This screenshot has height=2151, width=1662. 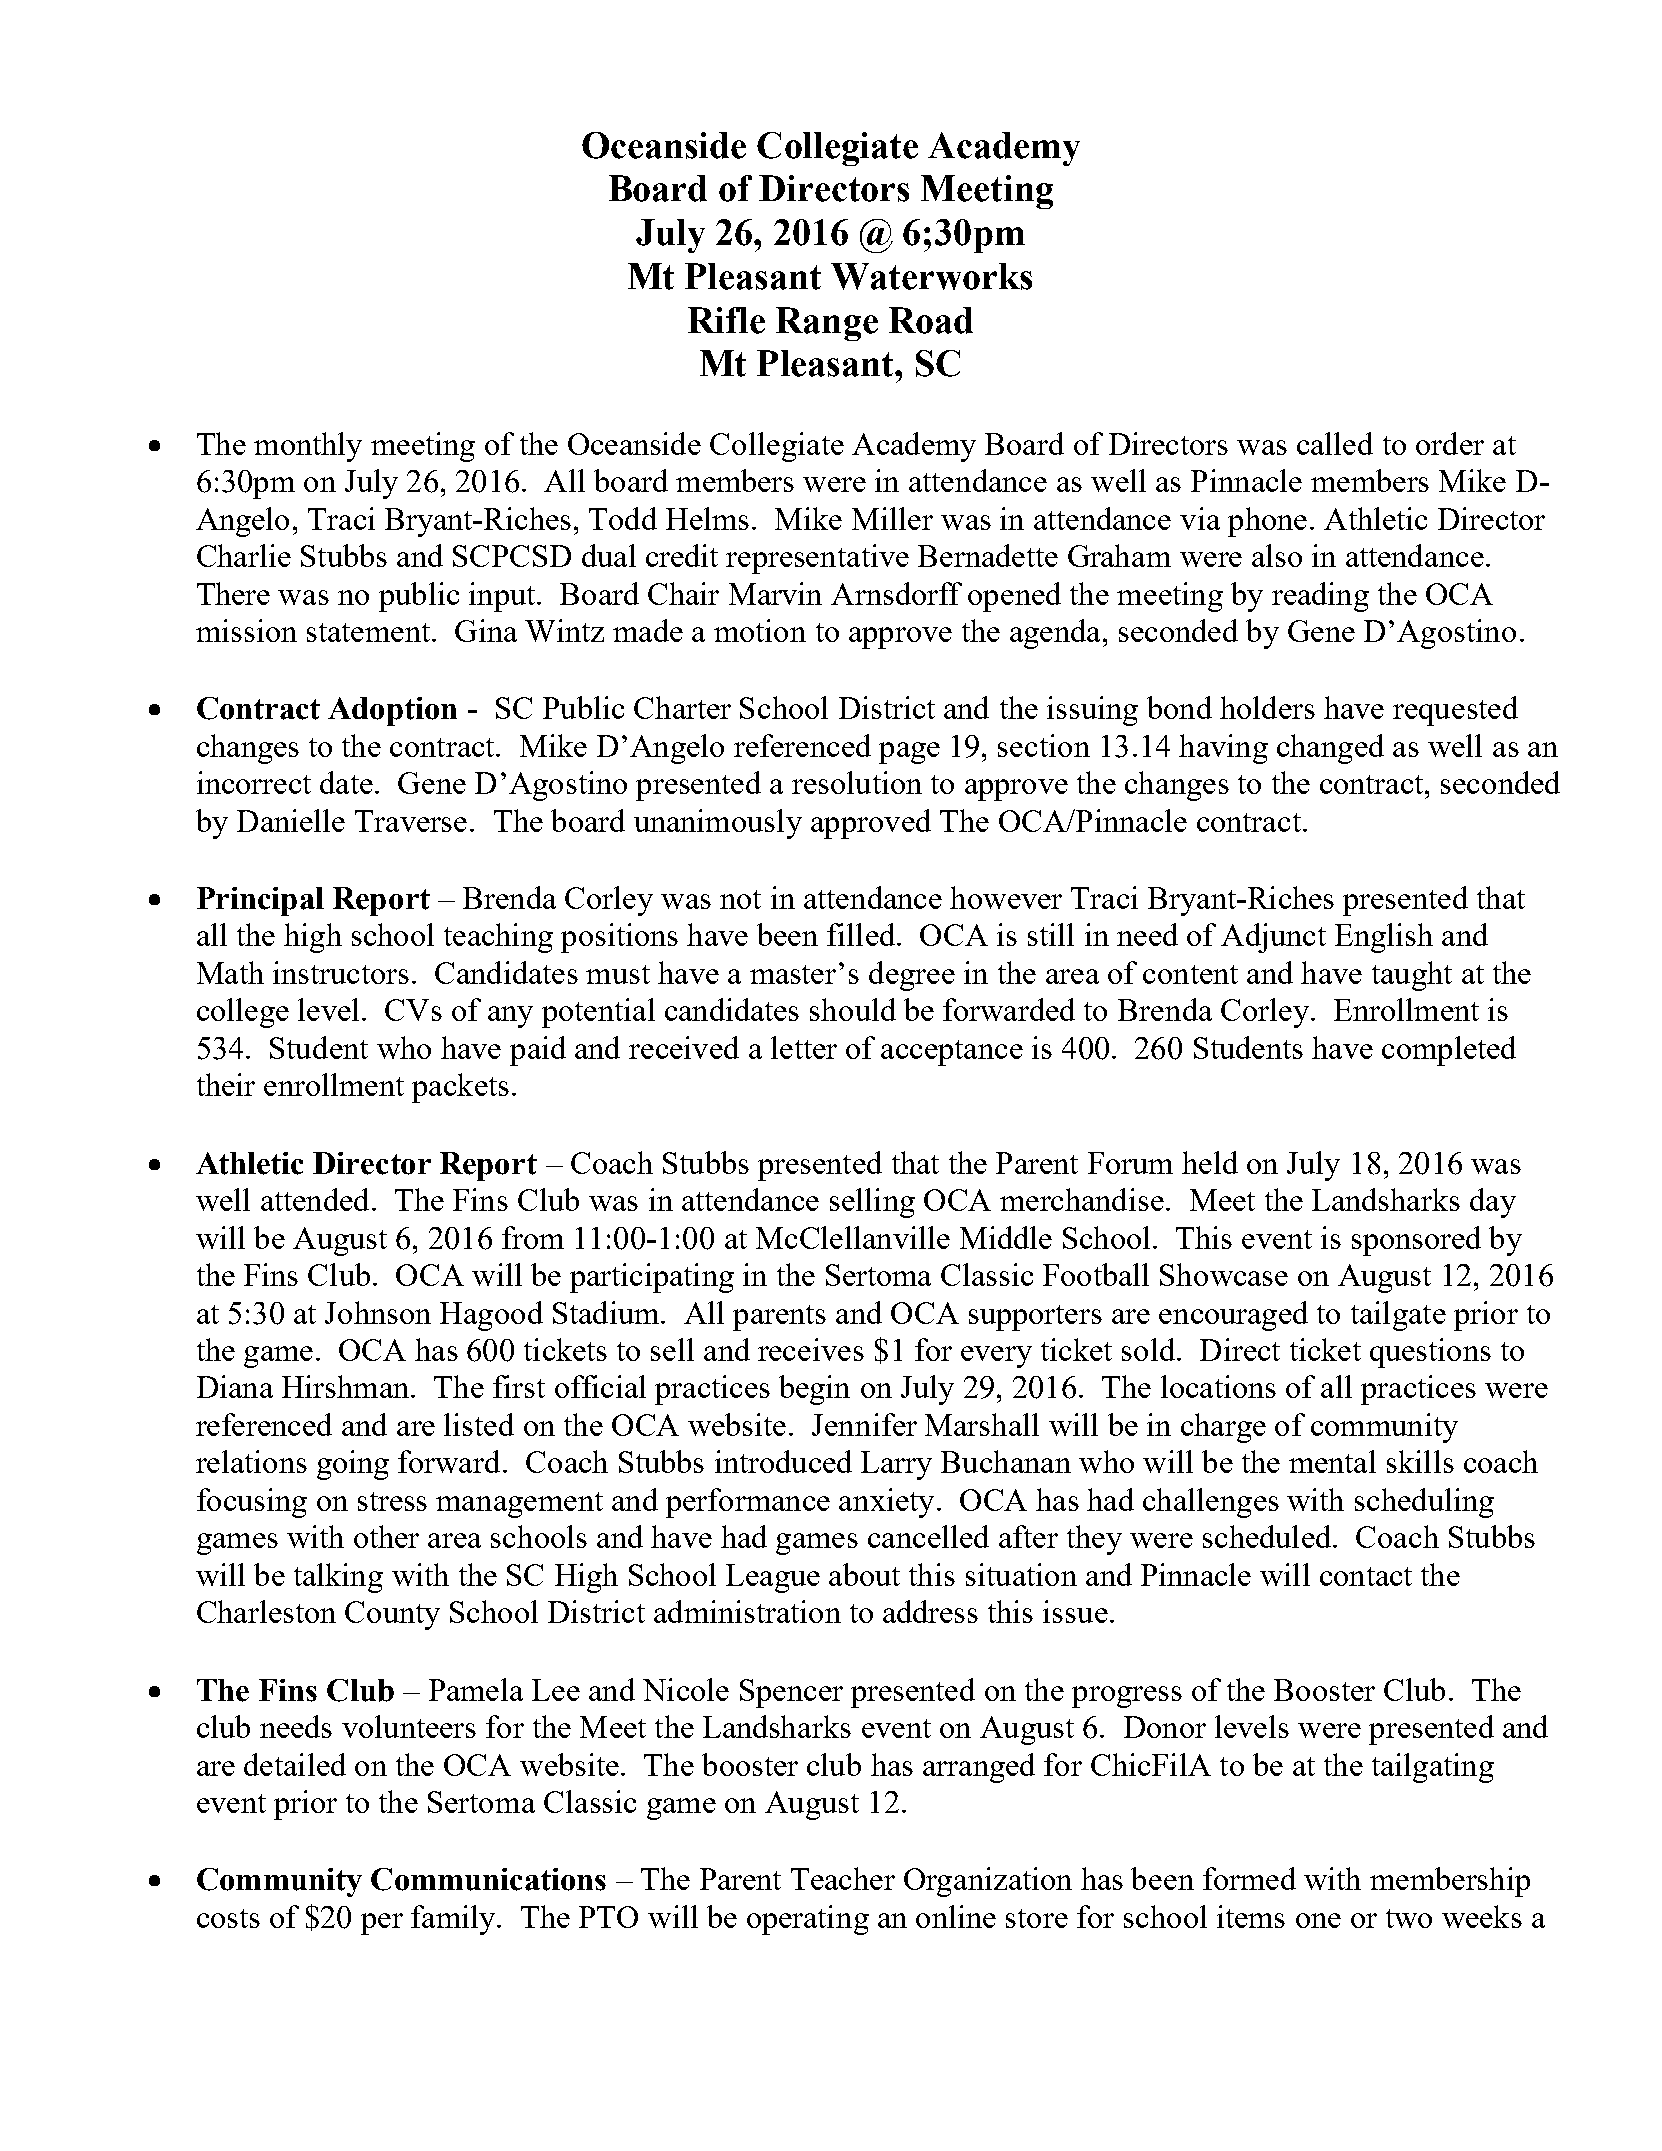 I want to click on Johnson, so click(x=378, y=1312).
